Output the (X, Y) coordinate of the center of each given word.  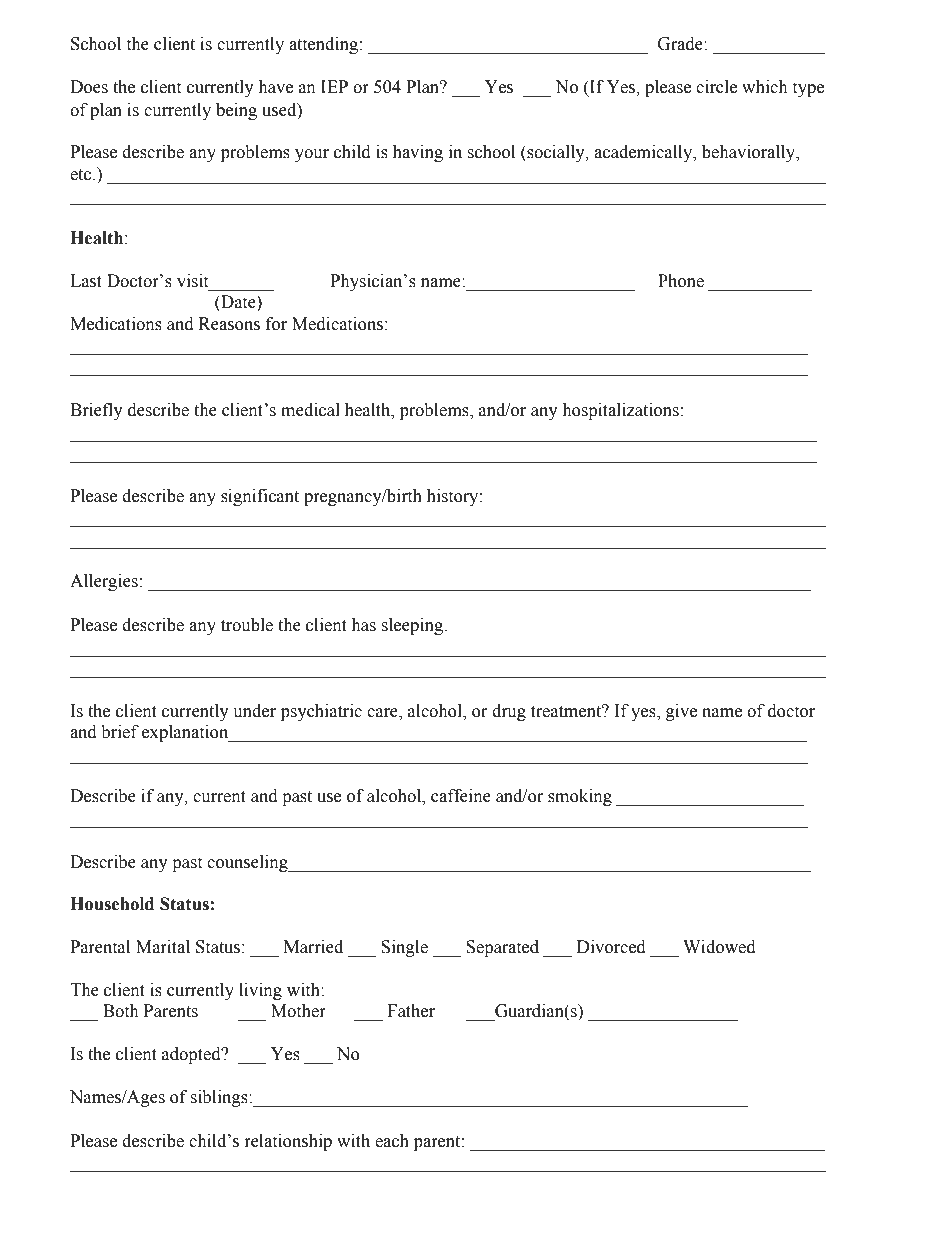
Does (89, 87)
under (254, 711)
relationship (288, 1142)
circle (716, 87)
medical (310, 410)
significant (260, 497)
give (681, 712)
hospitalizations (620, 411)
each (392, 1141)
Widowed (719, 947)
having (418, 153)
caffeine (461, 796)
